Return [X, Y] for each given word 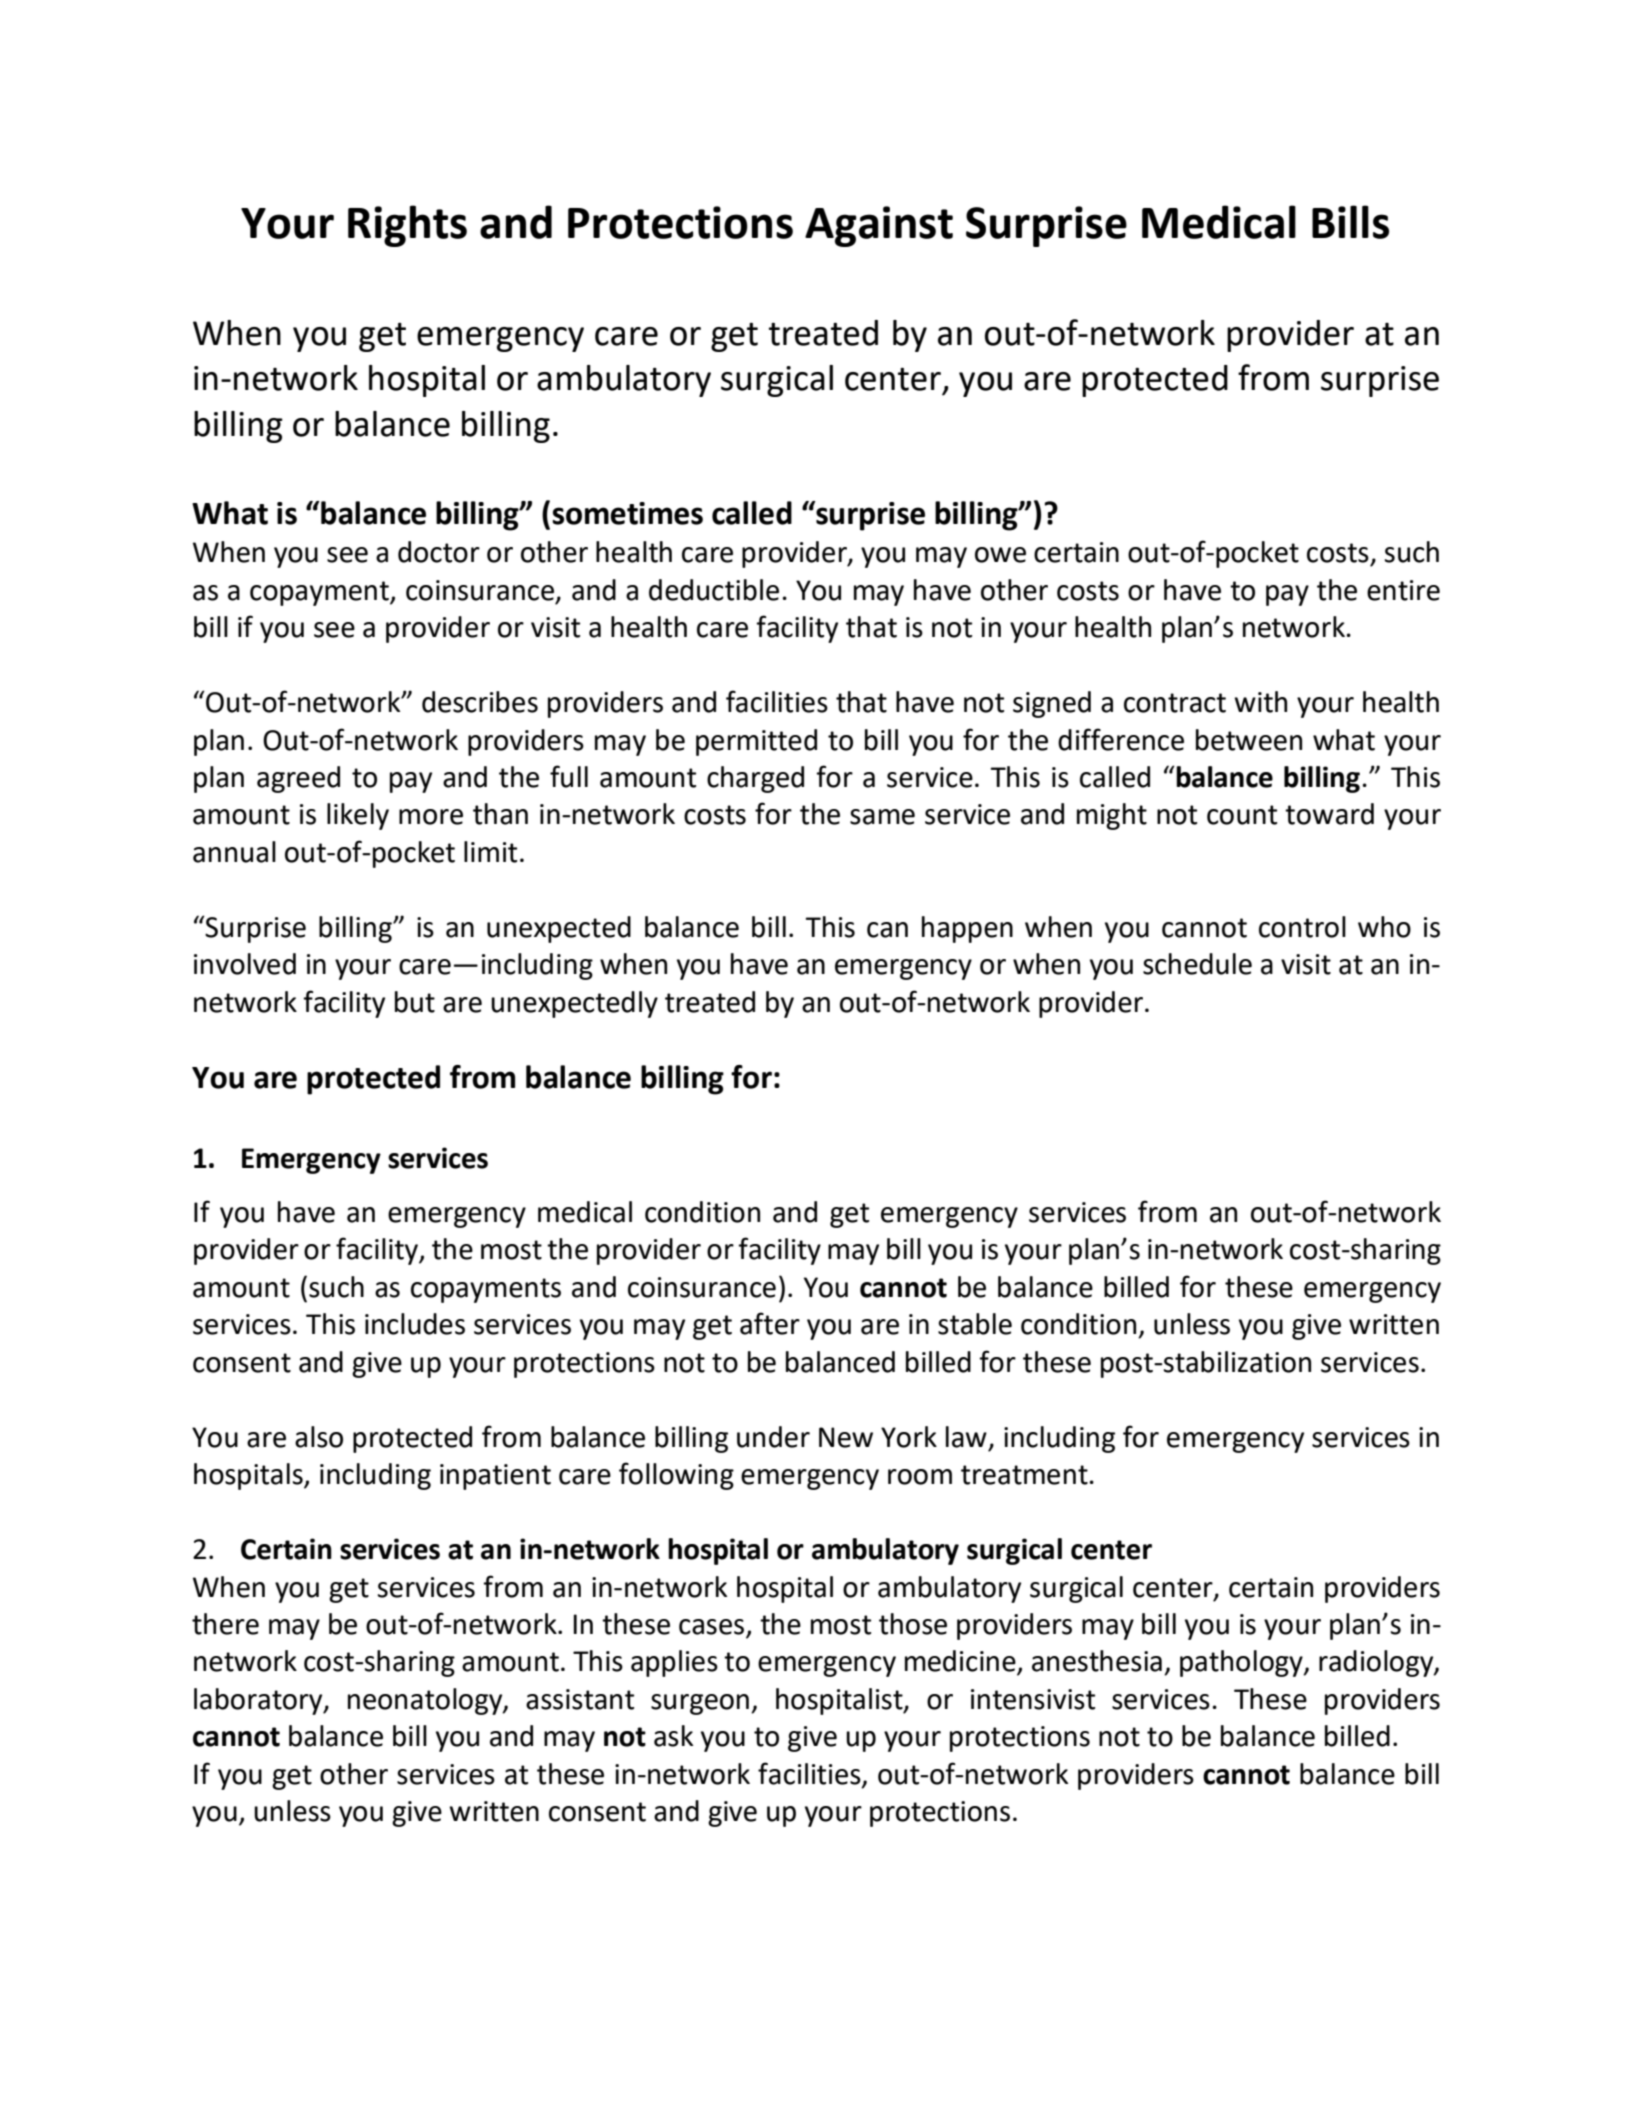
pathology [1242, 1663]
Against [879, 226]
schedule [1197, 964]
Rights [407, 226]
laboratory [259, 1701]
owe [1000, 555]
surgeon [700, 1704]
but [415, 1002]
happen [967, 929]
